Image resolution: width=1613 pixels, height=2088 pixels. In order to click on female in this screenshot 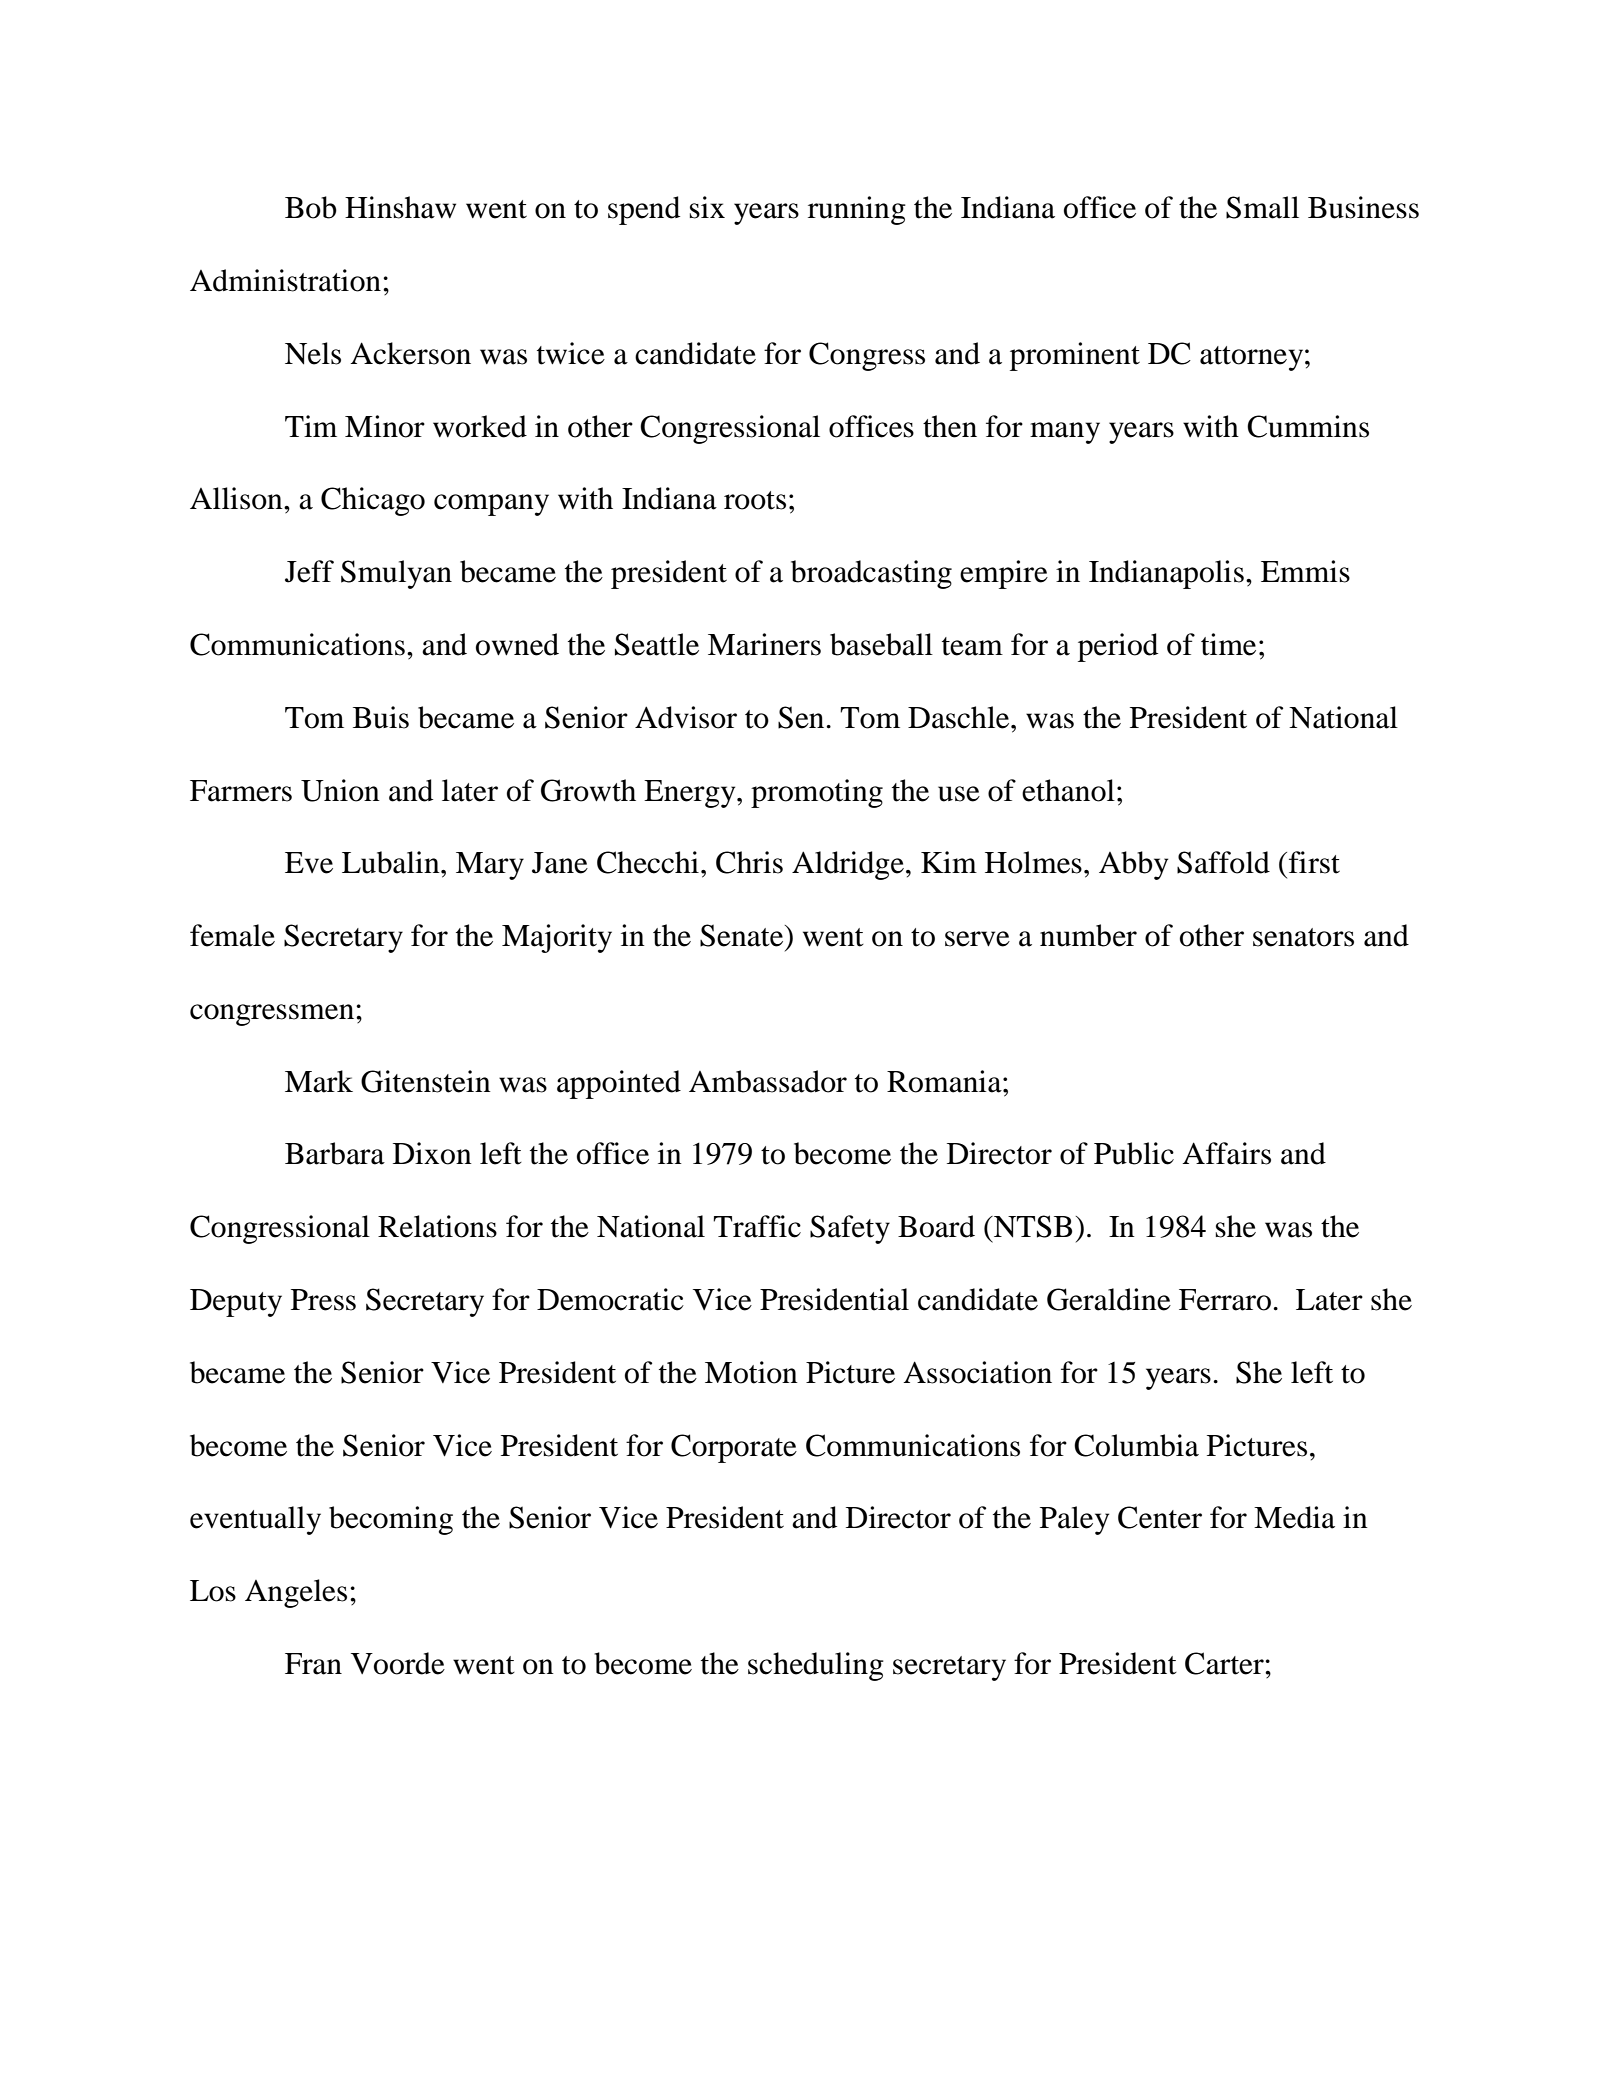, I will do `click(232, 935)`.
